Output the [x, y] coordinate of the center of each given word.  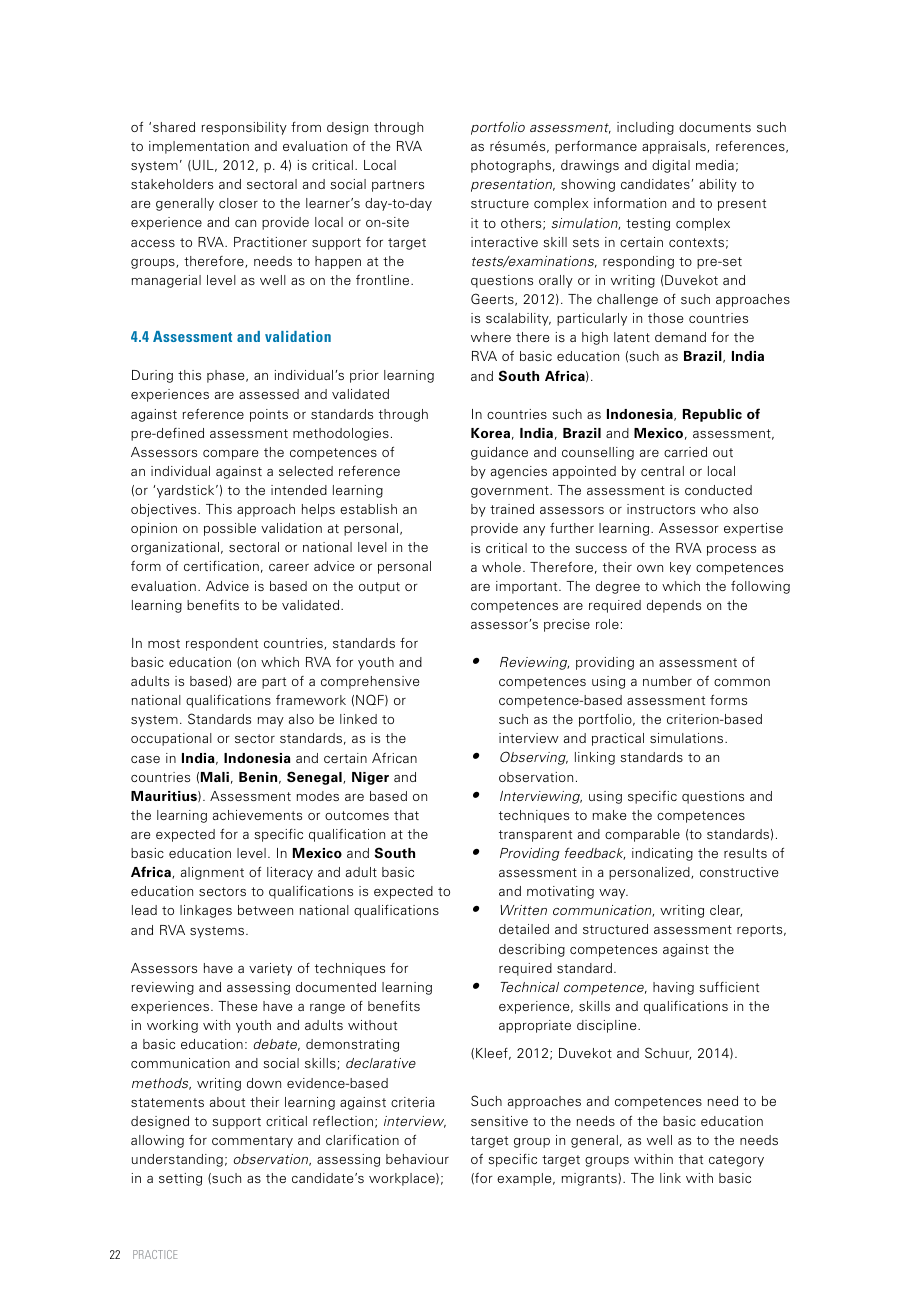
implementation [199, 147]
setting [180, 1179]
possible [230, 529]
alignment [212, 873]
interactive [504, 242]
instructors [661, 509]
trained [512, 509]
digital [671, 166]
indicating [662, 854]
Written [524, 910]
